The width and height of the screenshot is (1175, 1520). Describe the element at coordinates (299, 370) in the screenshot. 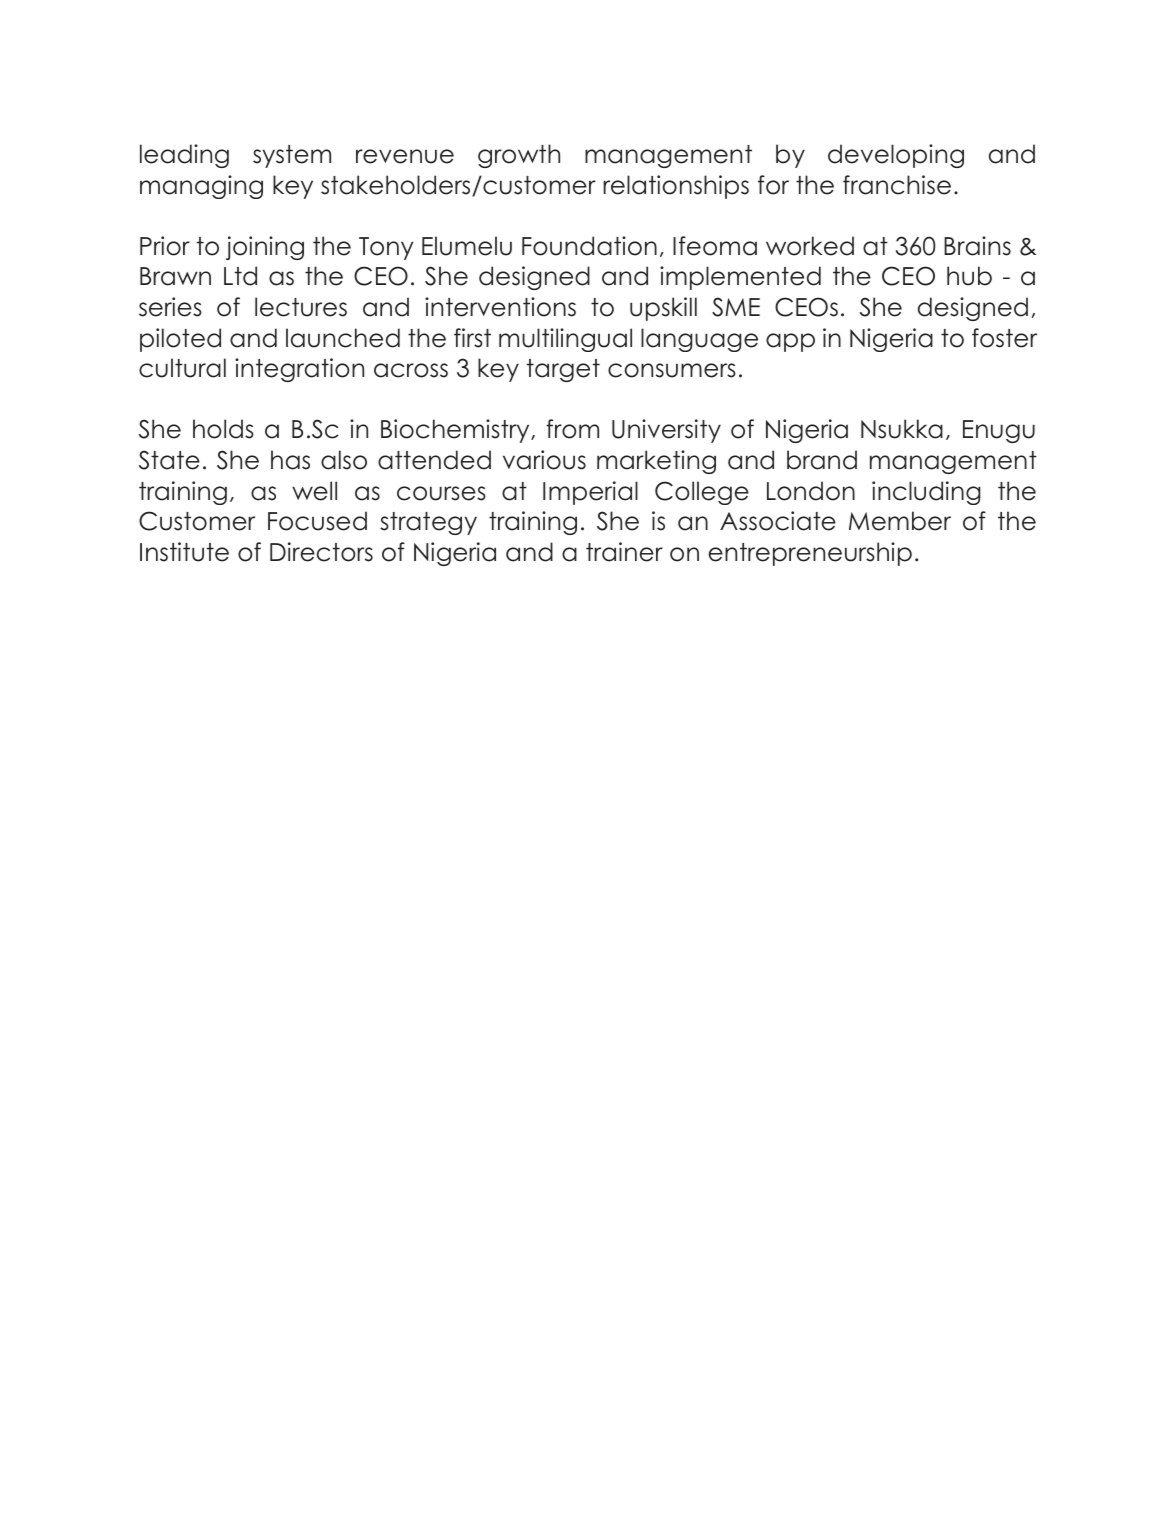

I see `integration` at that location.
